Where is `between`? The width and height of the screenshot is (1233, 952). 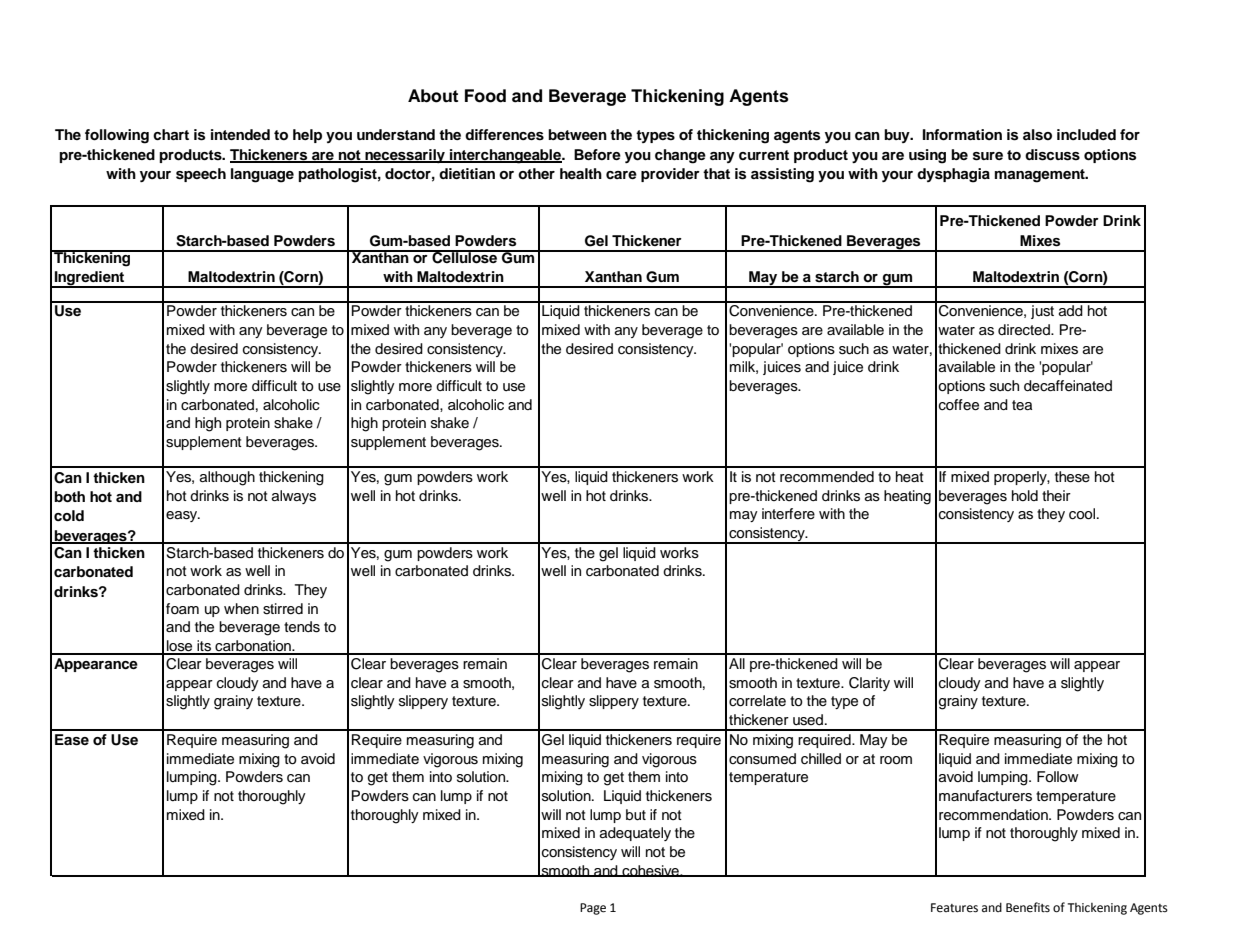
between is located at coordinates (577, 134).
